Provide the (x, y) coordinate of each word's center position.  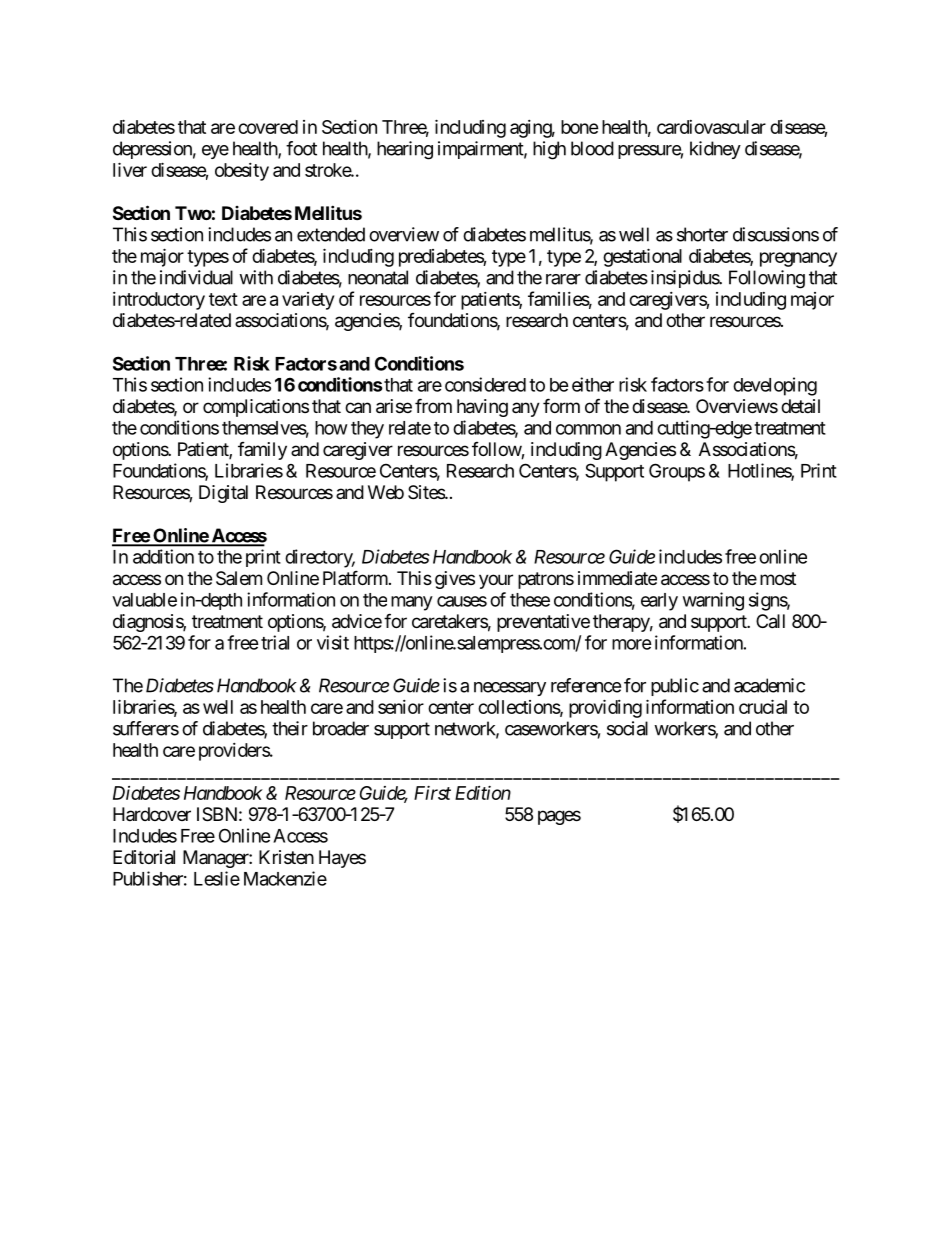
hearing (405, 150)
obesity (242, 172)
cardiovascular (711, 127)
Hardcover (152, 814)
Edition (483, 793)
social (627, 728)
